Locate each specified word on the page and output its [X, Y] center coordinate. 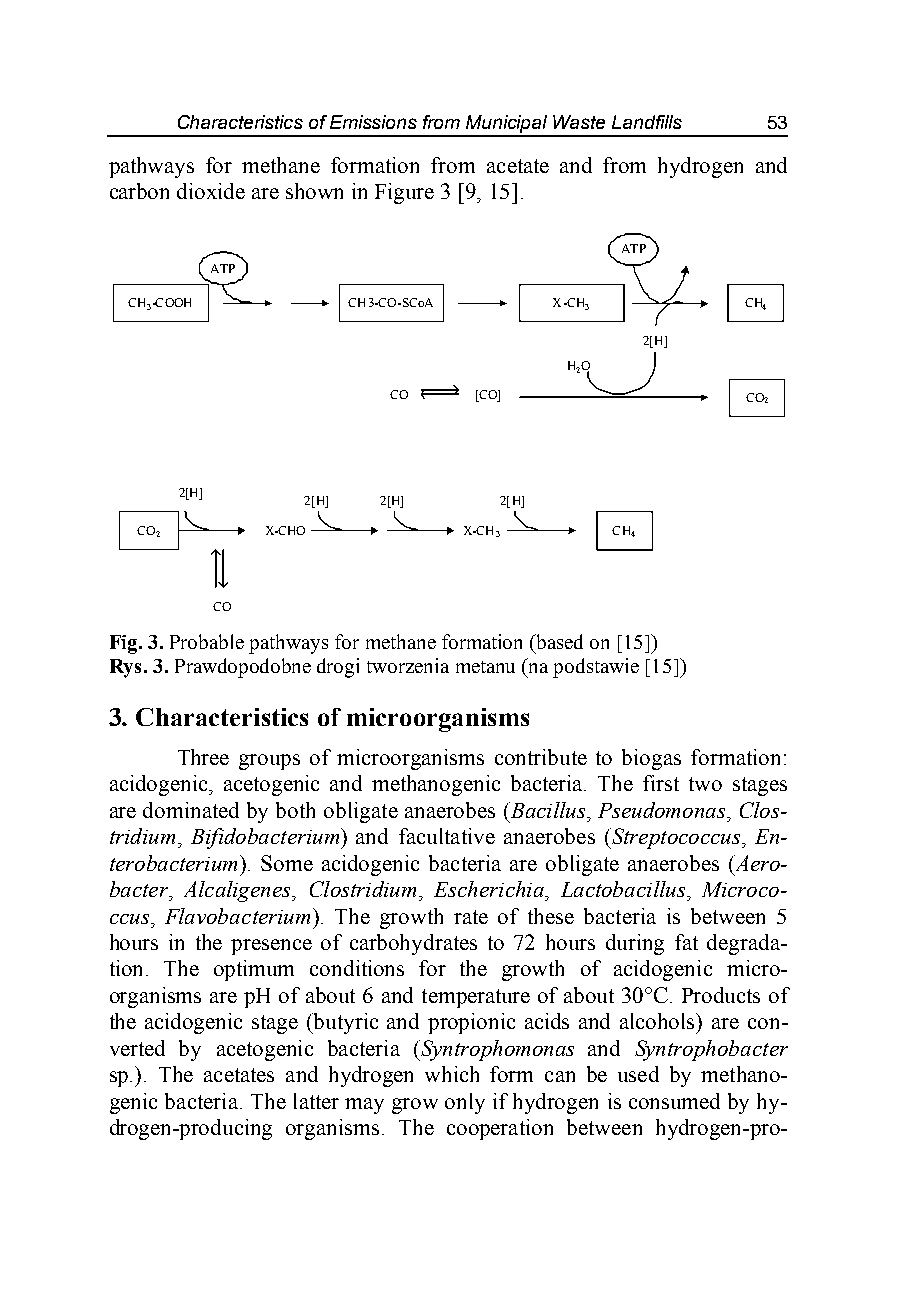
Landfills [647, 122]
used [638, 1074]
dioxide [211, 191]
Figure [404, 193]
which [452, 1074]
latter [316, 1101]
